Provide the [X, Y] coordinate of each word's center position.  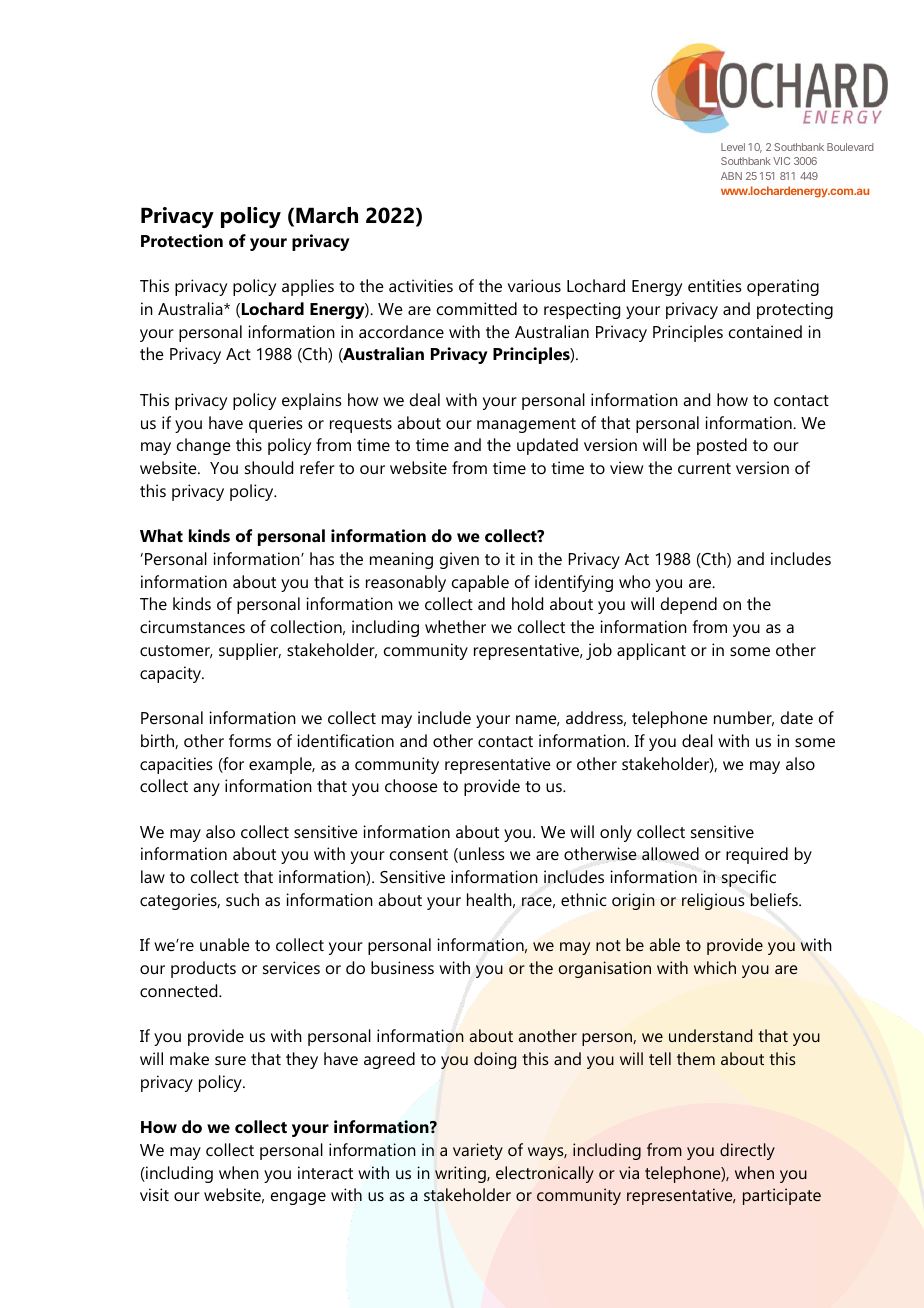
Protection [182, 240]
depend [689, 605]
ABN [731, 176]
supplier [250, 651]
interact [325, 1172]
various [534, 285]
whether [455, 626]
